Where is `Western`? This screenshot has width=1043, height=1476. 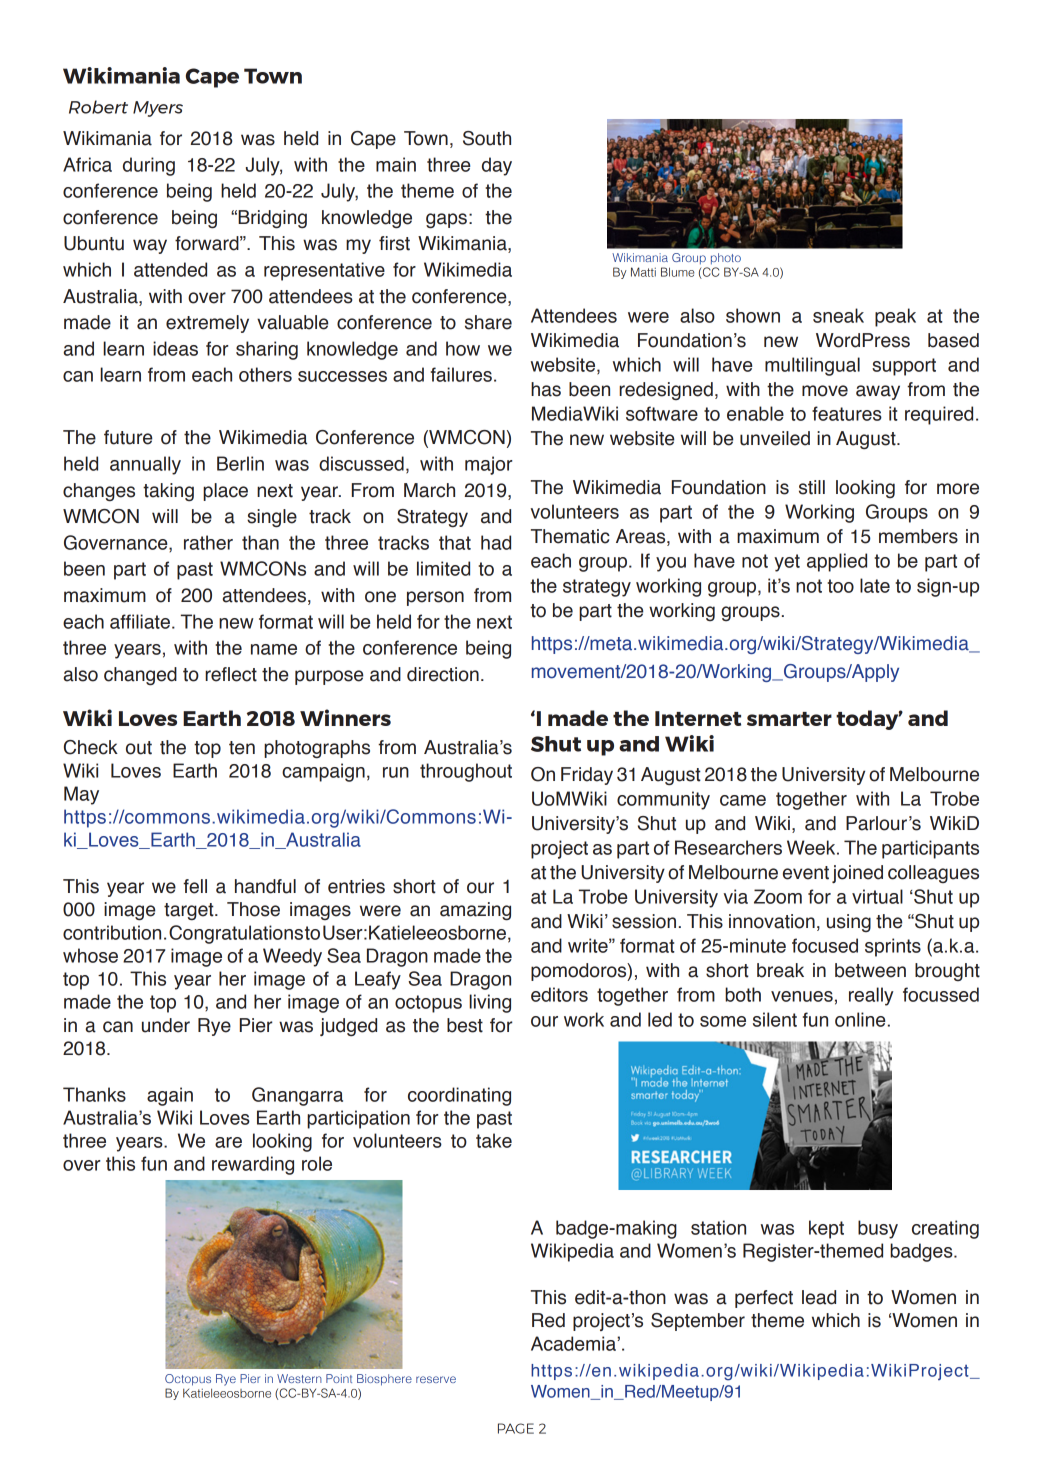 Western is located at coordinates (299, 1378).
